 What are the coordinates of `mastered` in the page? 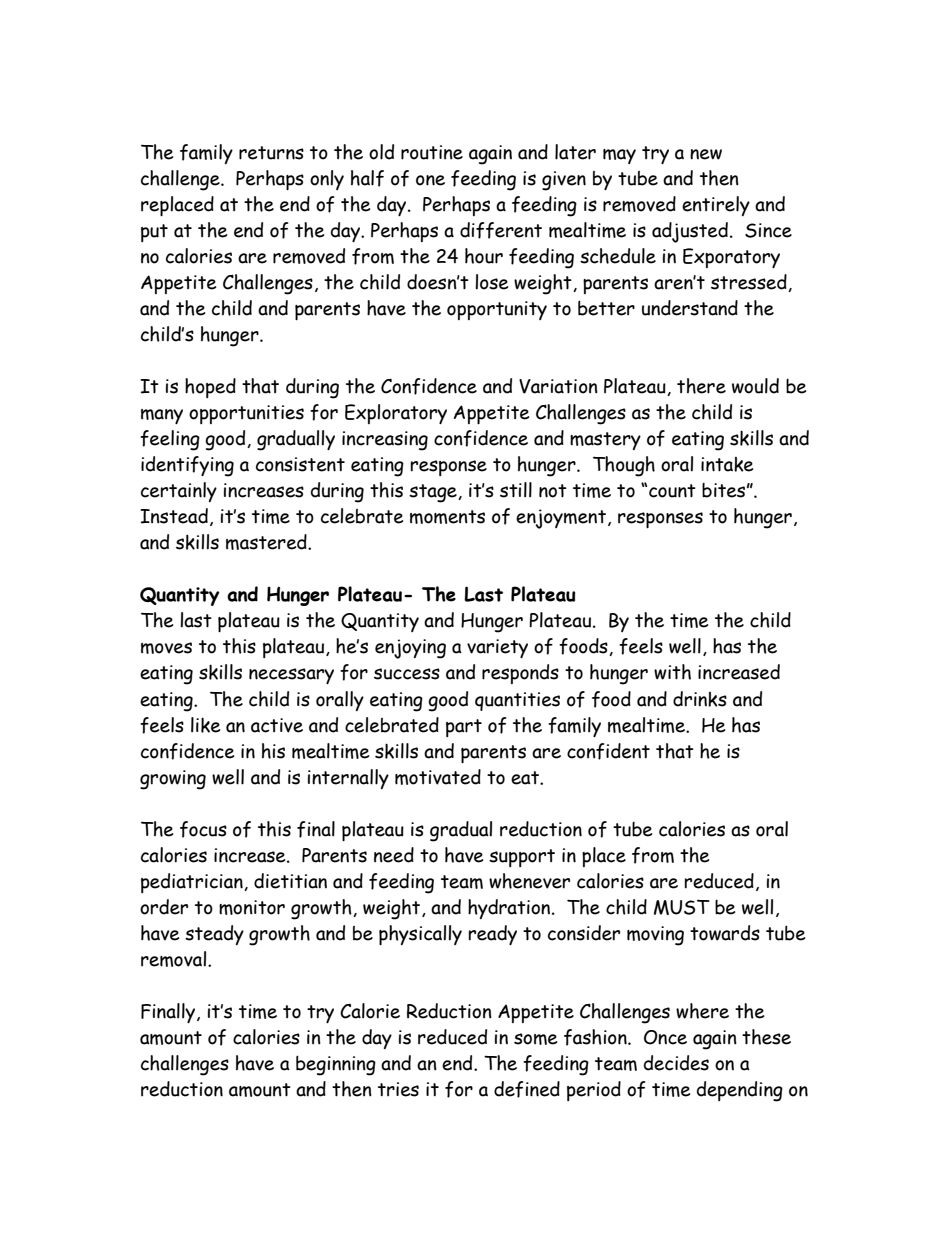 It's located at (267, 542).
